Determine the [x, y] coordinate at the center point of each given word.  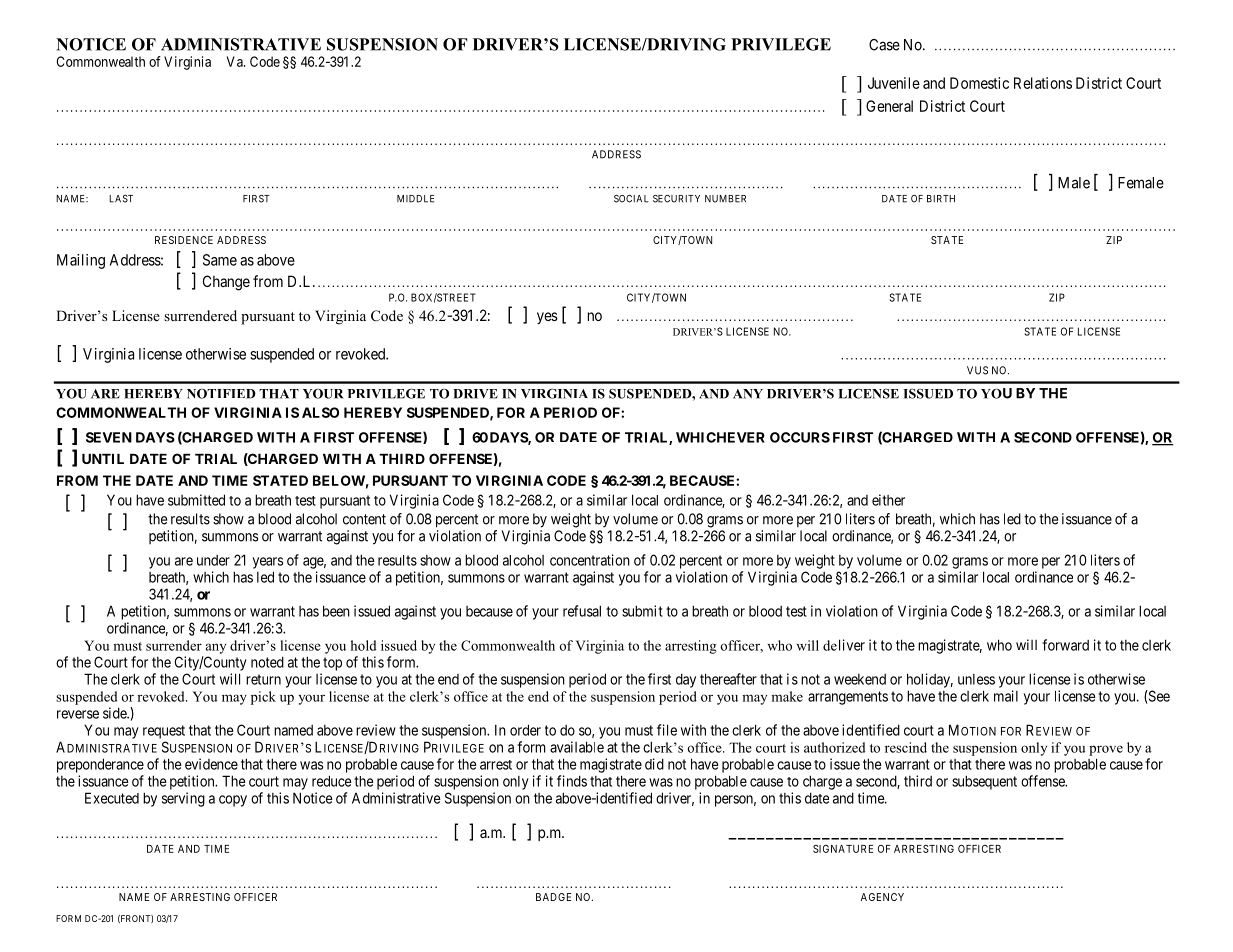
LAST [121, 199]
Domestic [979, 83]
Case [884, 45]
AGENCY [882, 897]
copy [233, 801]
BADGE [553, 897]
